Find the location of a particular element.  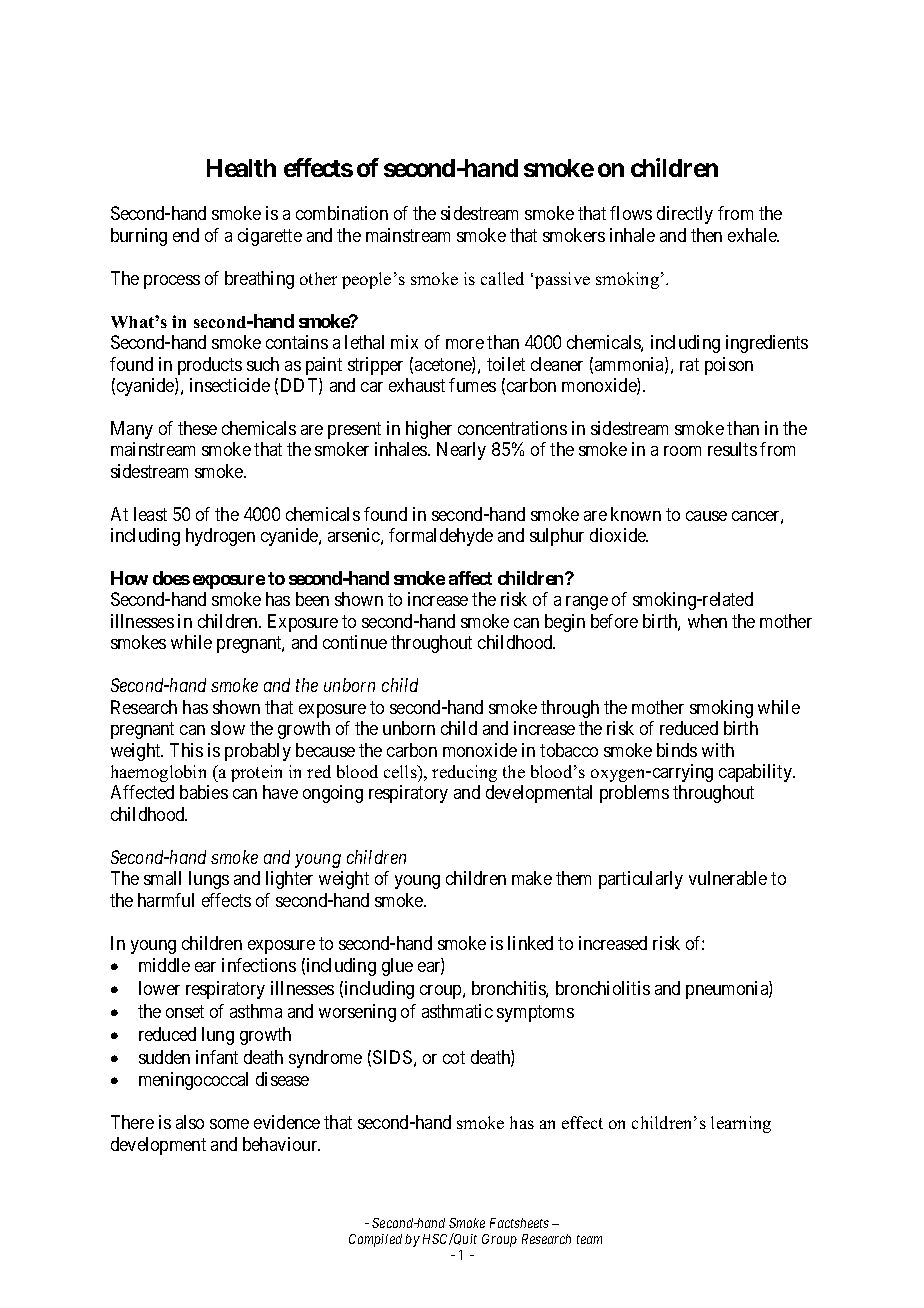

these is located at coordinates (197, 428).
